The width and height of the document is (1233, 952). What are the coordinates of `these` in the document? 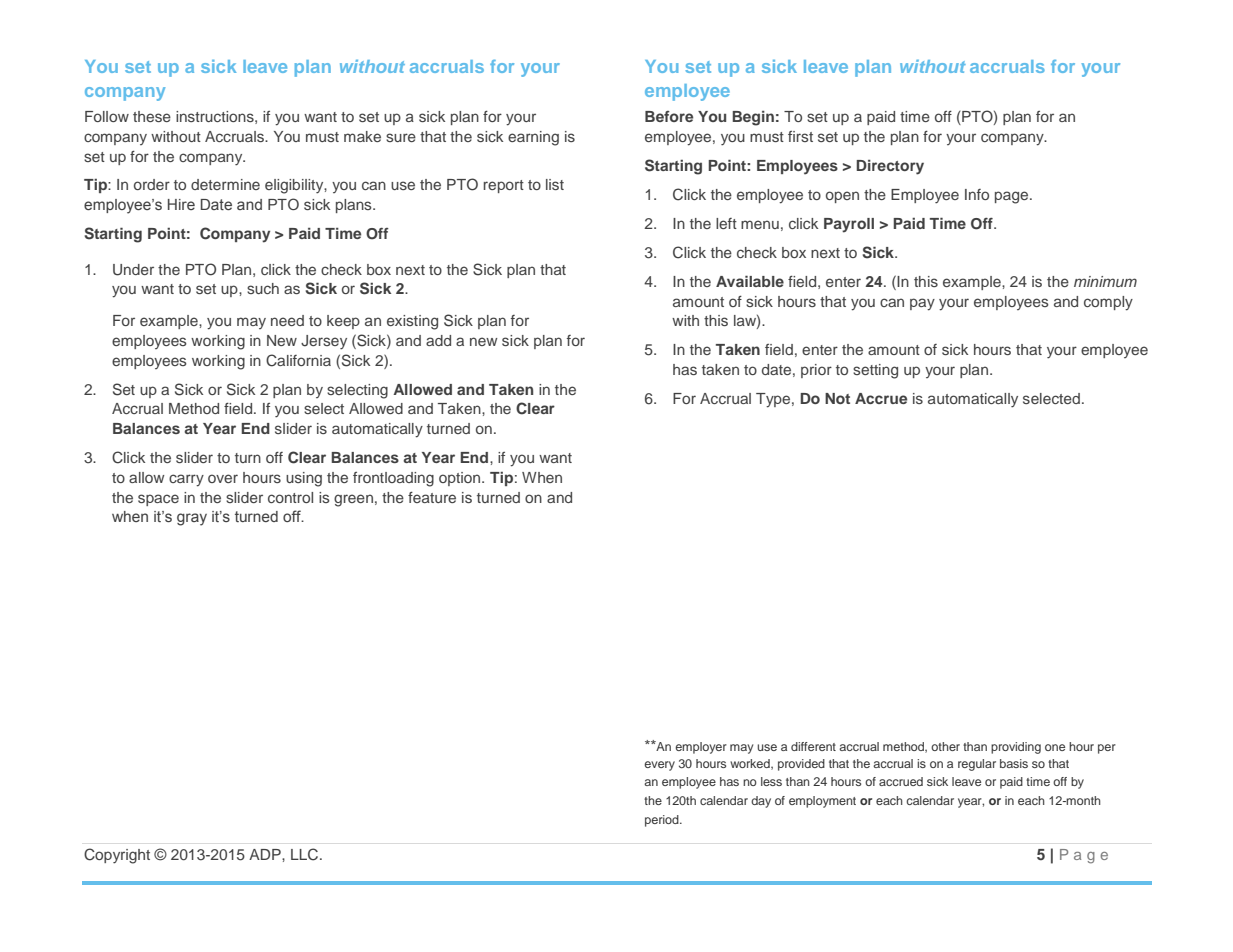 It's located at (152, 116).
